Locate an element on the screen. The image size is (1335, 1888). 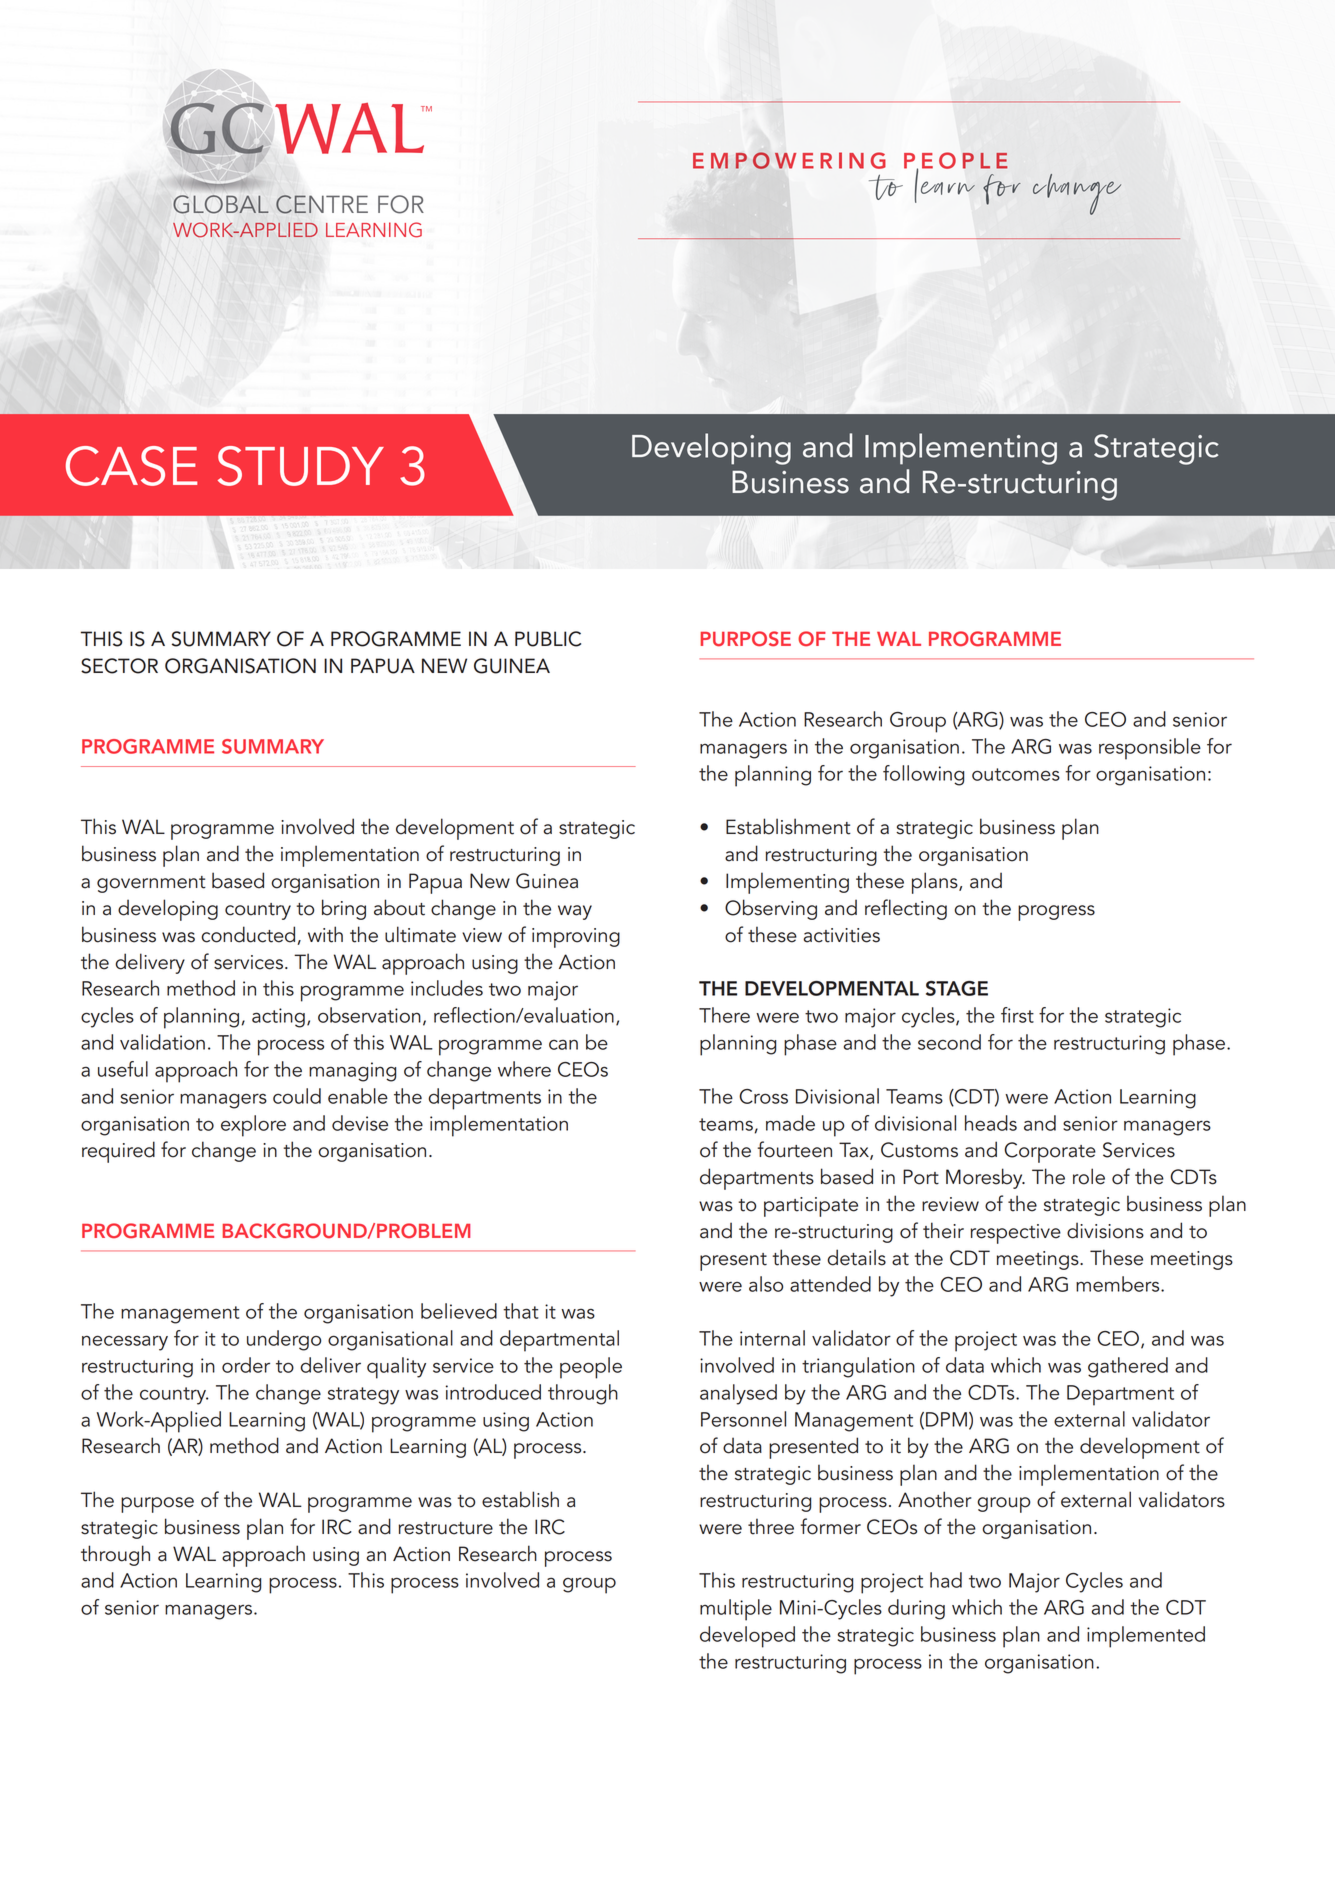
can is located at coordinates (563, 1044).
